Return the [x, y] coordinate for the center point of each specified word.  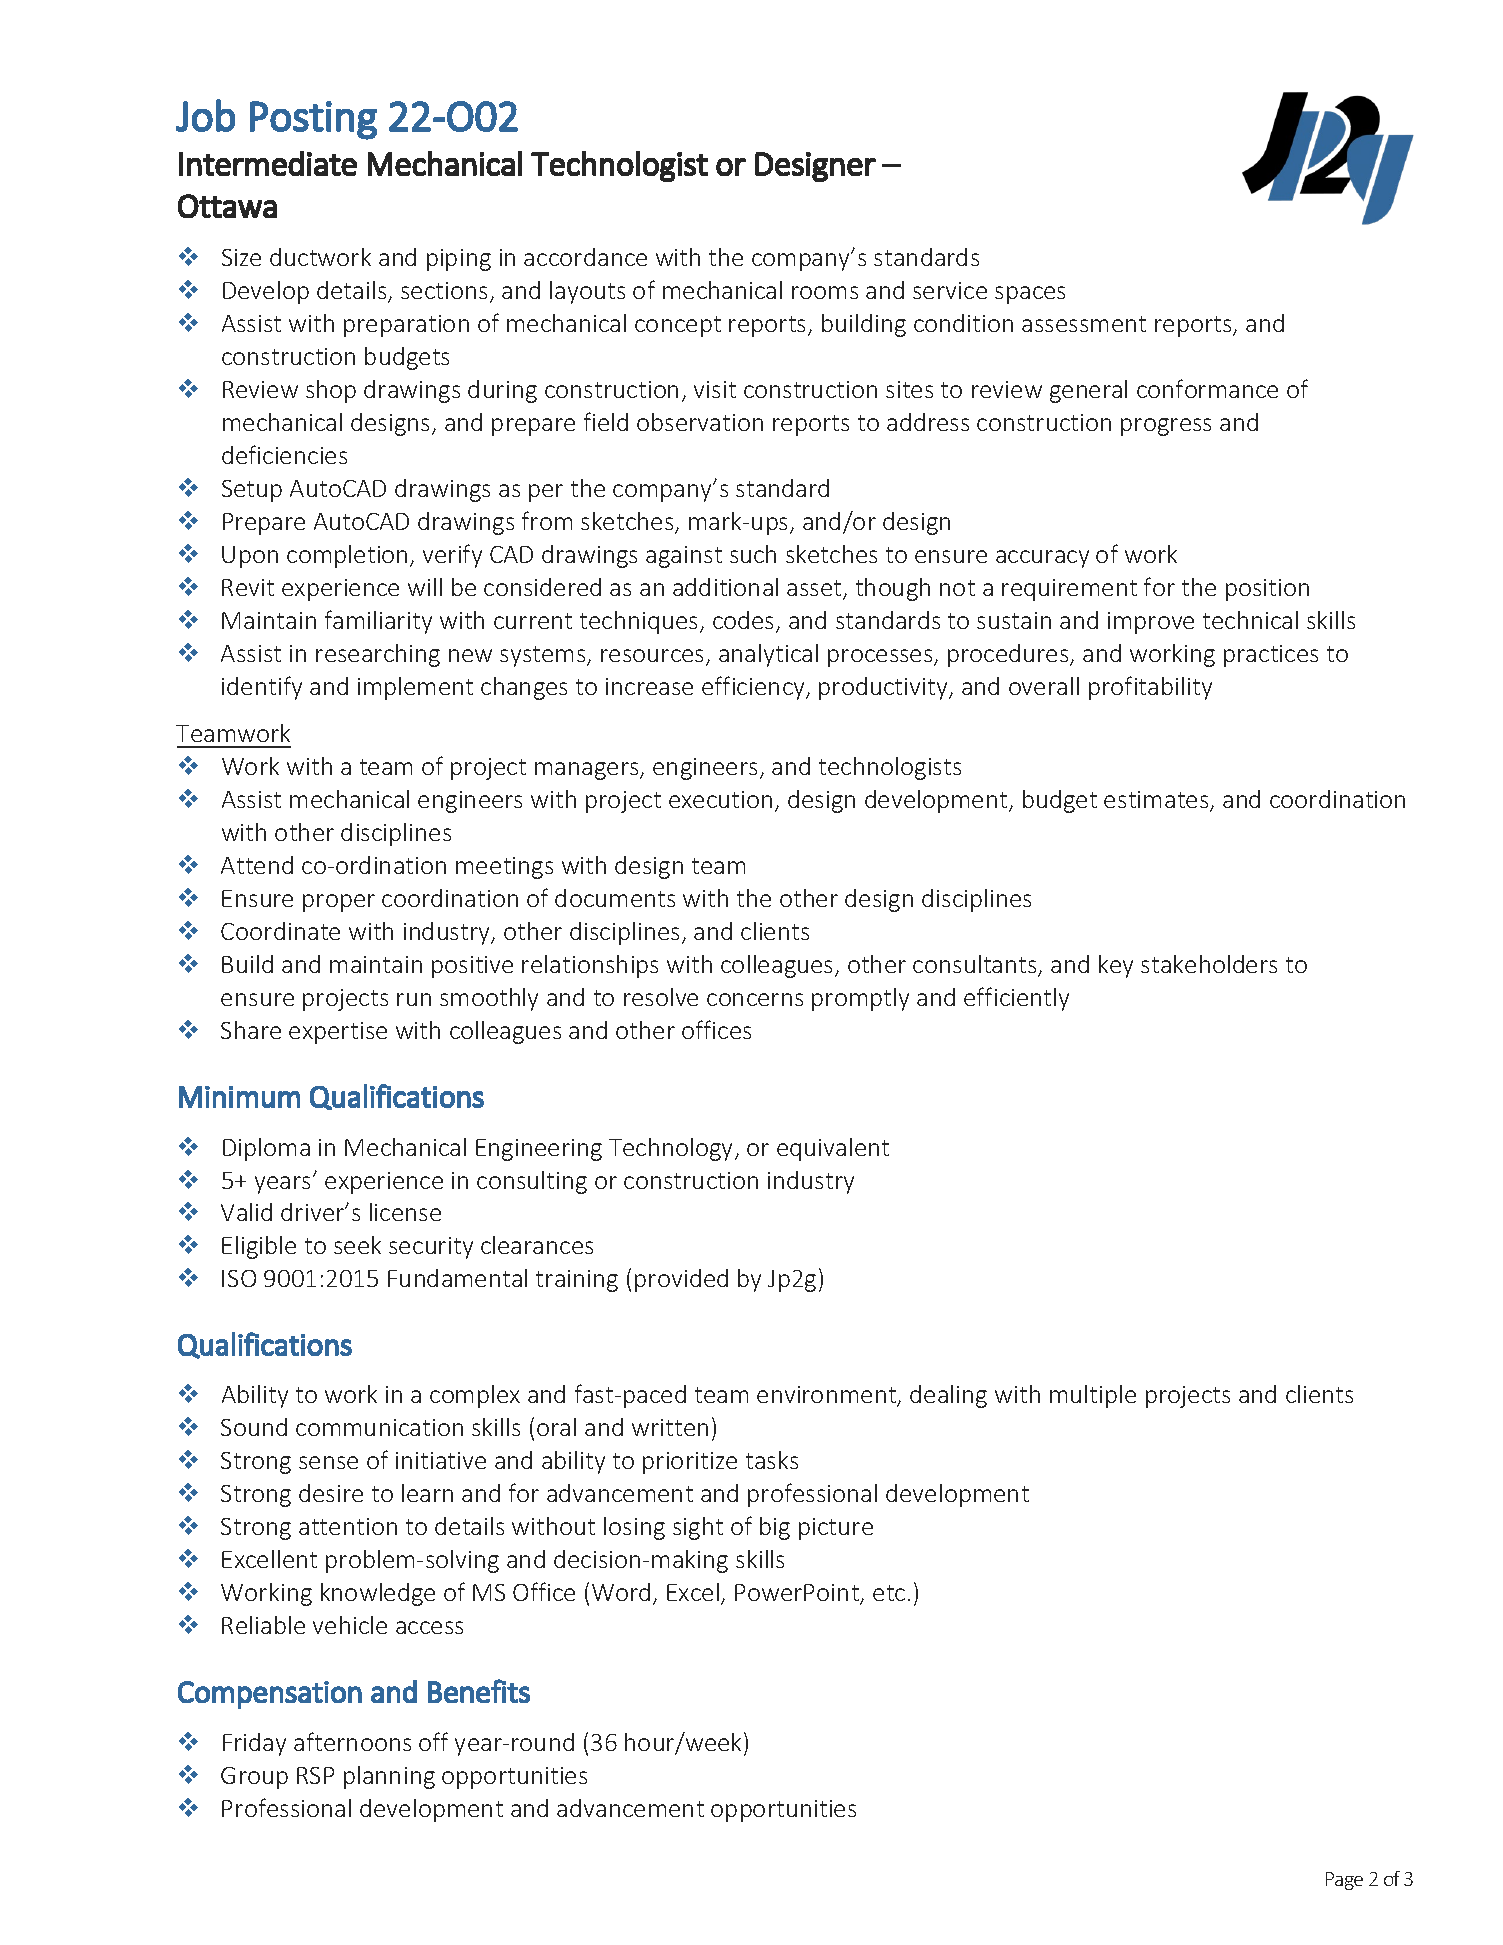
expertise [338, 1033]
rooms [825, 292]
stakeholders [1209, 964]
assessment [1084, 324]
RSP [315, 1775]
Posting [313, 120]
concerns [755, 999]
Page [1344, 1881]
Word [621, 1592]
